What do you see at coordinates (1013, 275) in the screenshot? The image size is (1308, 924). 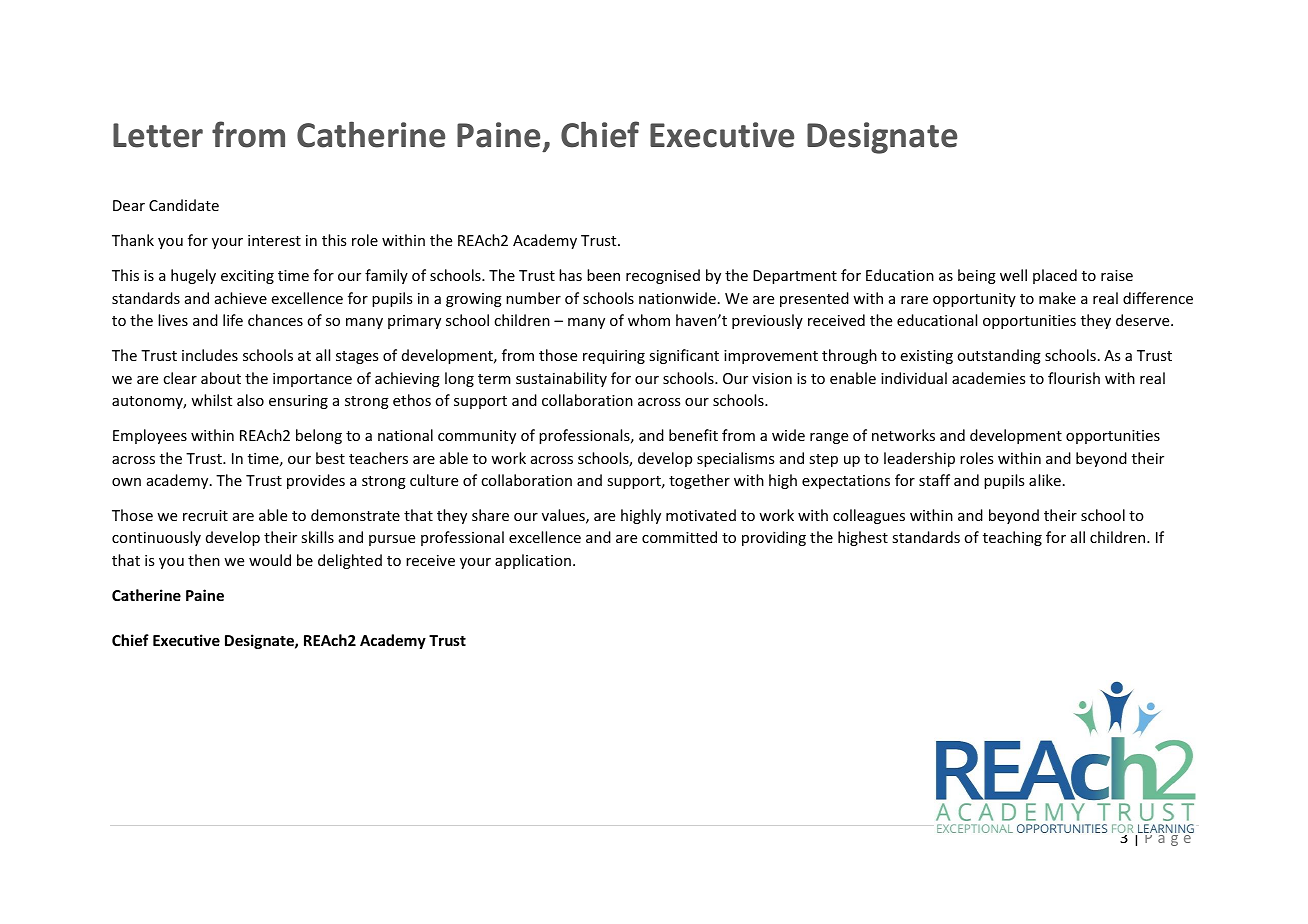 I see `well` at bounding box center [1013, 275].
